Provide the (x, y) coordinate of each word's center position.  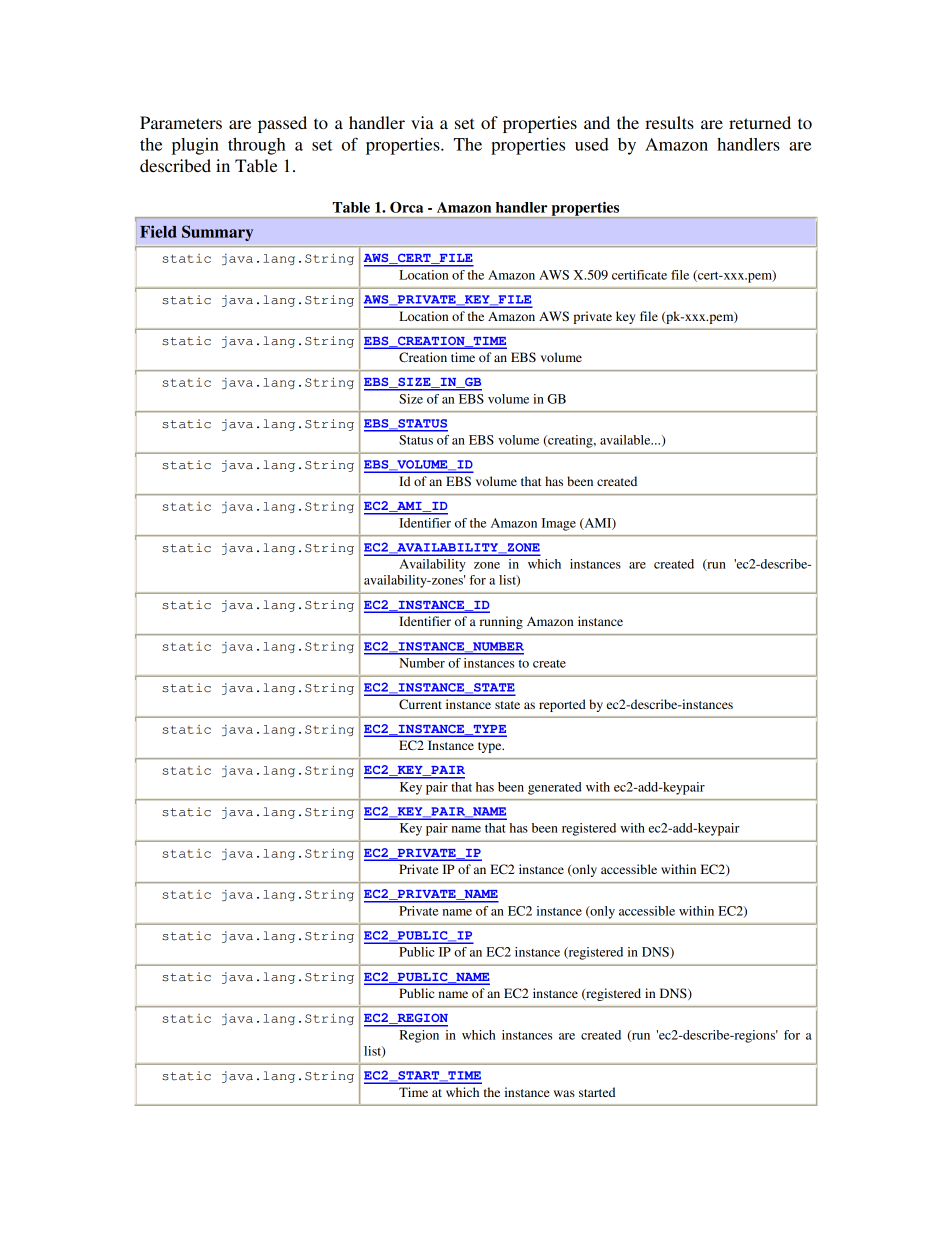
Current (420, 704)
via (422, 122)
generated (555, 788)
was (564, 1093)
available (626, 440)
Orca (406, 207)
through (257, 146)
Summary (217, 233)
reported (562, 705)
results (669, 122)
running (501, 622)
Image (559, 524)
